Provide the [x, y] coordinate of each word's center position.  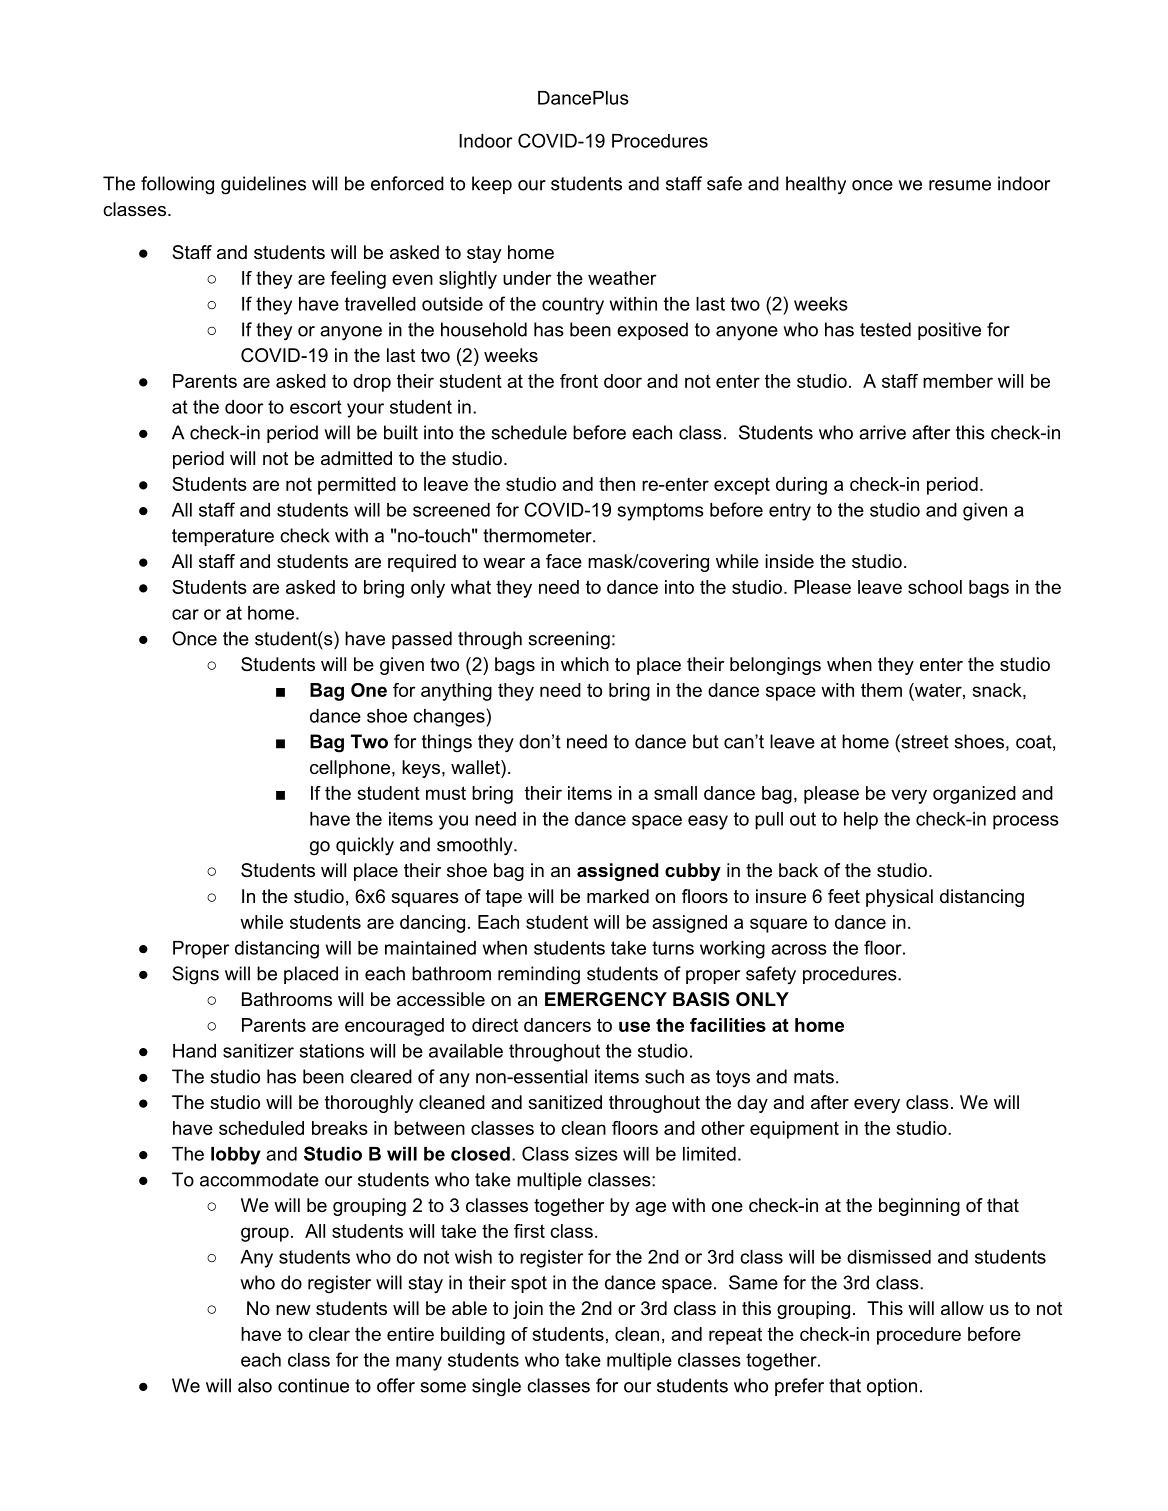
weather [622, 278]
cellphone [351, 769]
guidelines [263, 185]
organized [974, 795]
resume [960, 185]
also [255, 1385]
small [675, 793]
